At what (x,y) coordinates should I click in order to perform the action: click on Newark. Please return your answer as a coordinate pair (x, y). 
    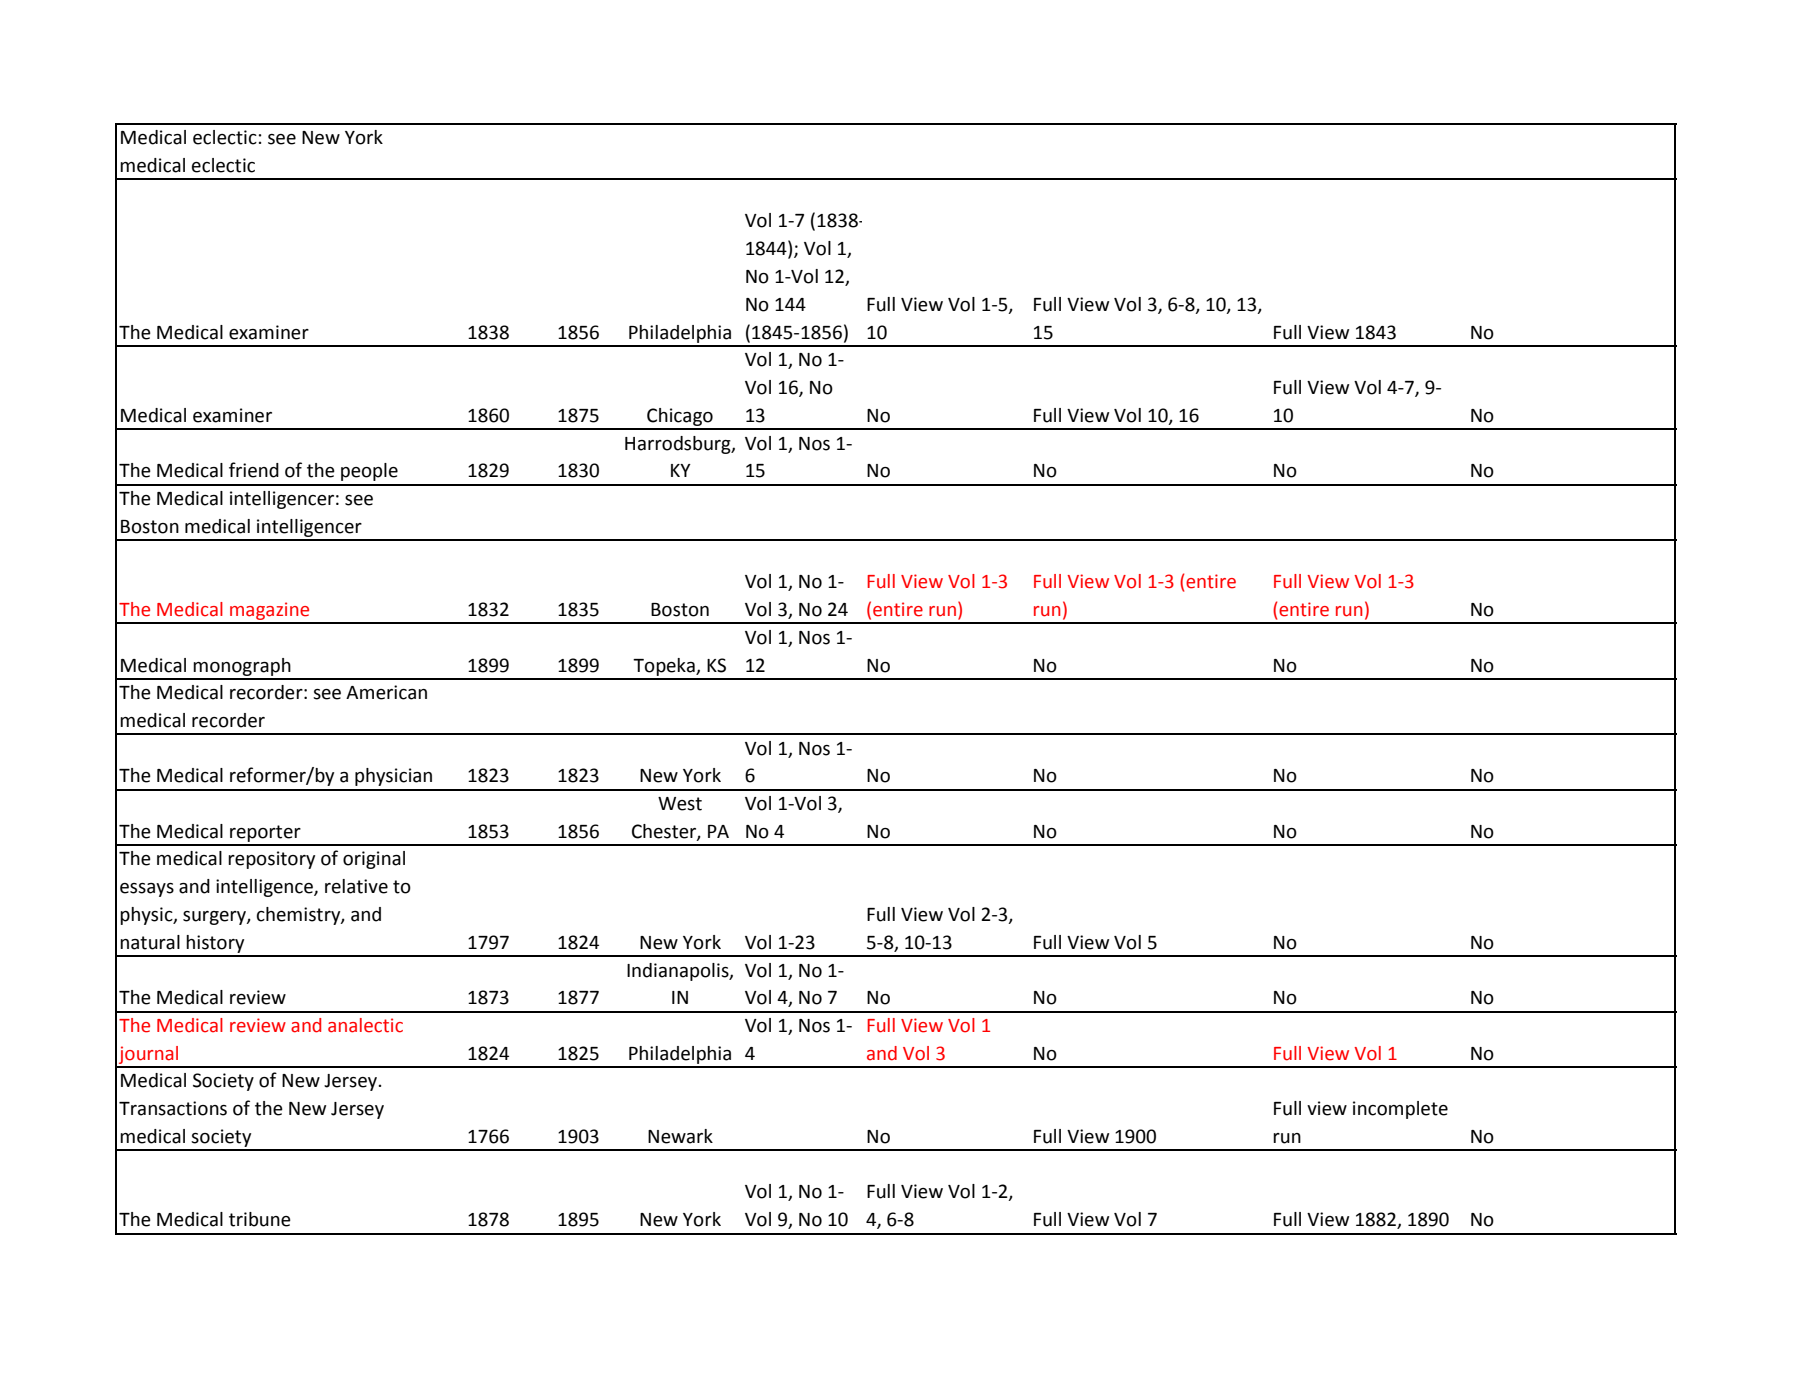
    Looking at the image, I should click on (680, 1136).
